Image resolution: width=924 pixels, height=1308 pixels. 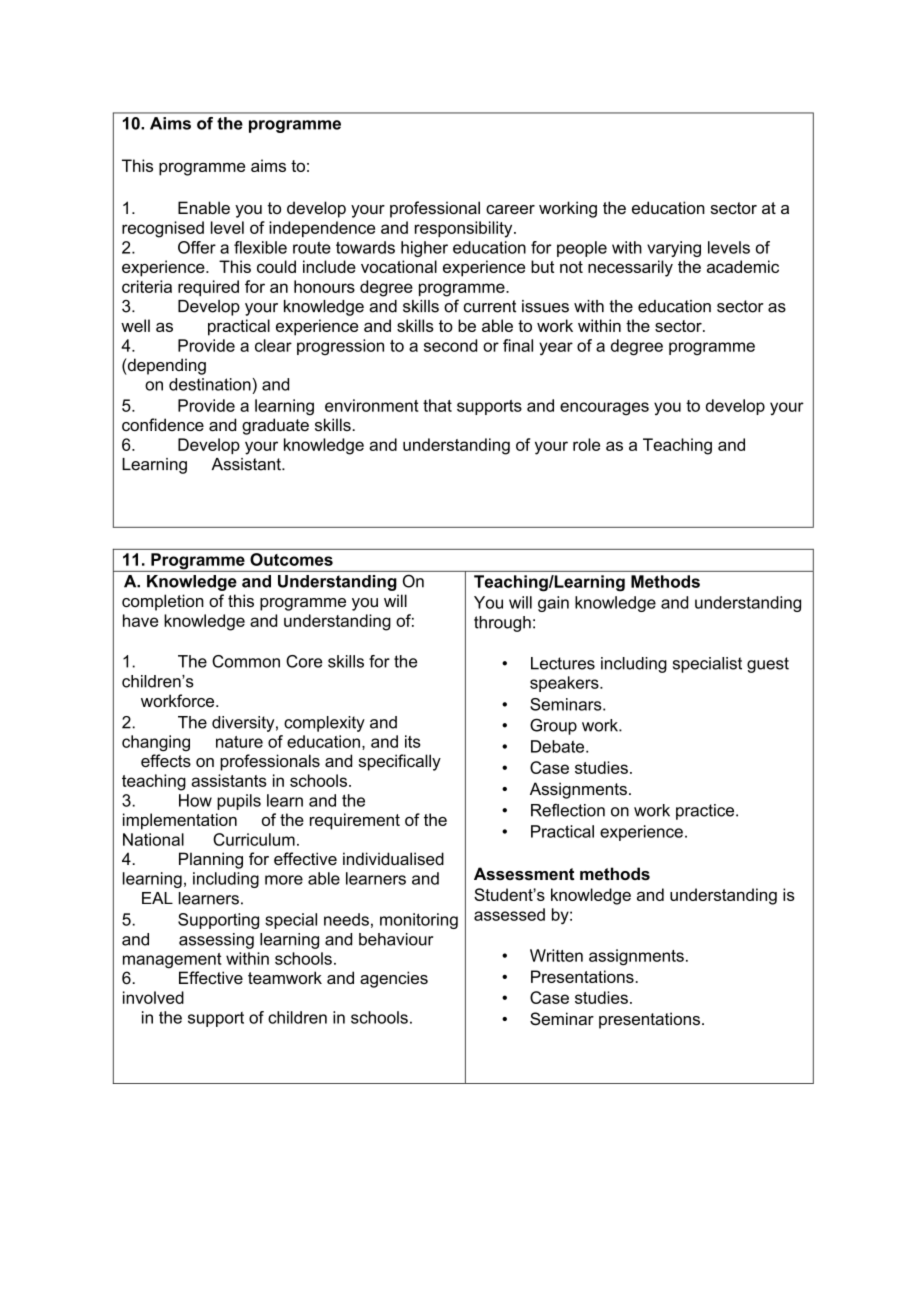 I want to click on varying, so click(x=674, y=249).
